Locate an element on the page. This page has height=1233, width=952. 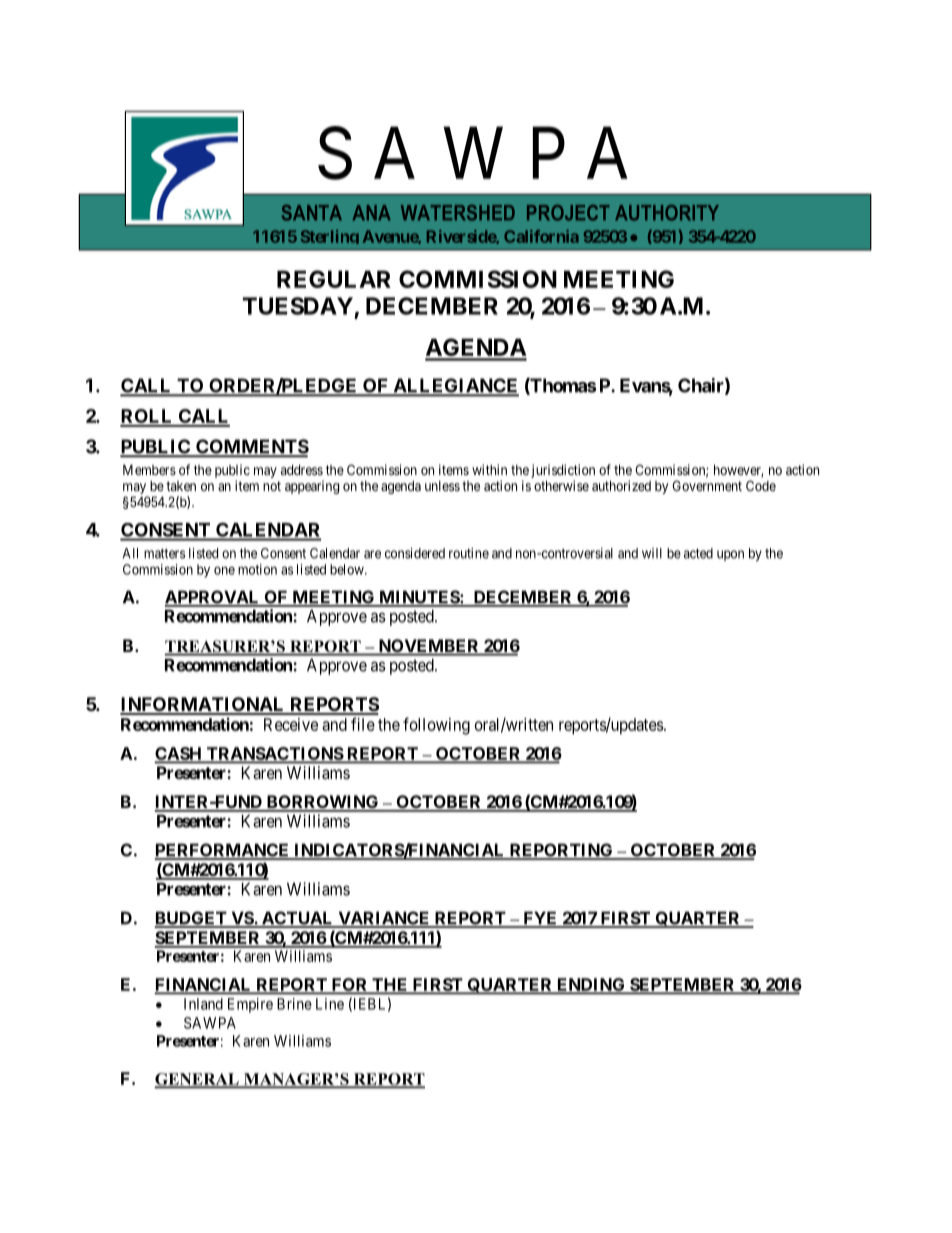
SANTA is located at coordinates (312, 213).
